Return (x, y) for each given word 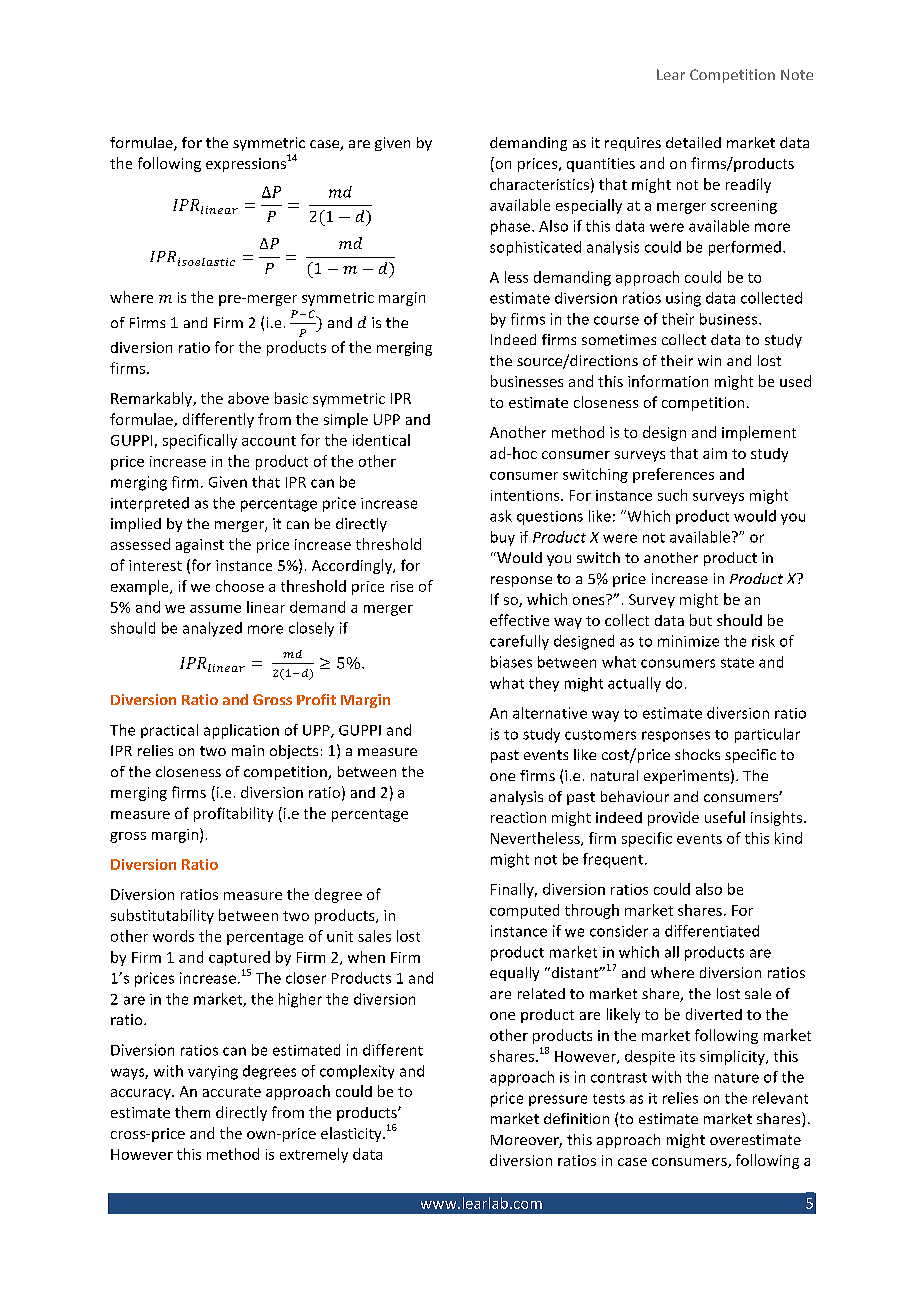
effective (519, 620)
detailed (693, 142)
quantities (601, 165)
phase (512, 227)
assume (215, 609)
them (192, 1112)
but (701, 620)
